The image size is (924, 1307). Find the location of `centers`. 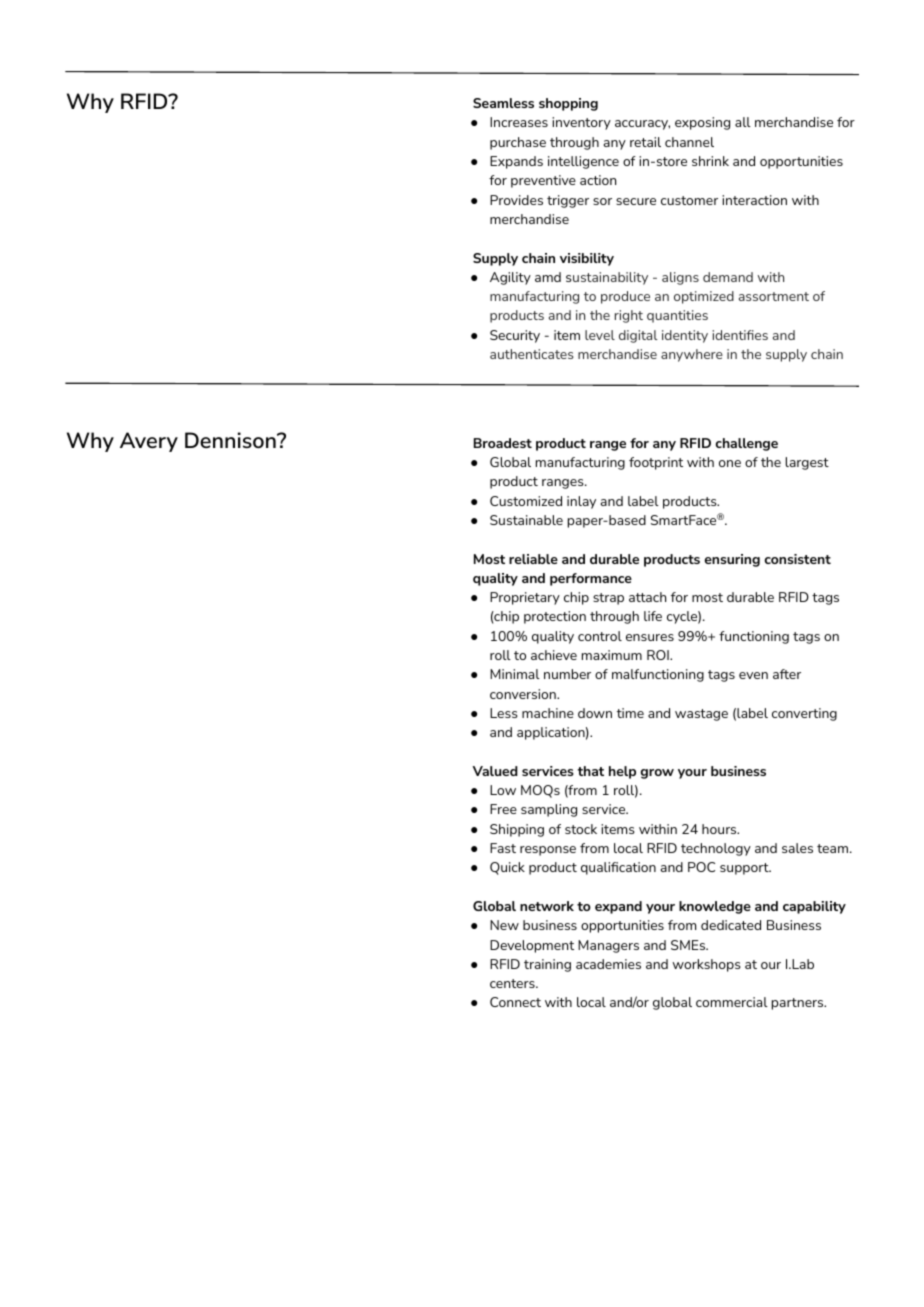

centers is located at coordinates (513, 983).
